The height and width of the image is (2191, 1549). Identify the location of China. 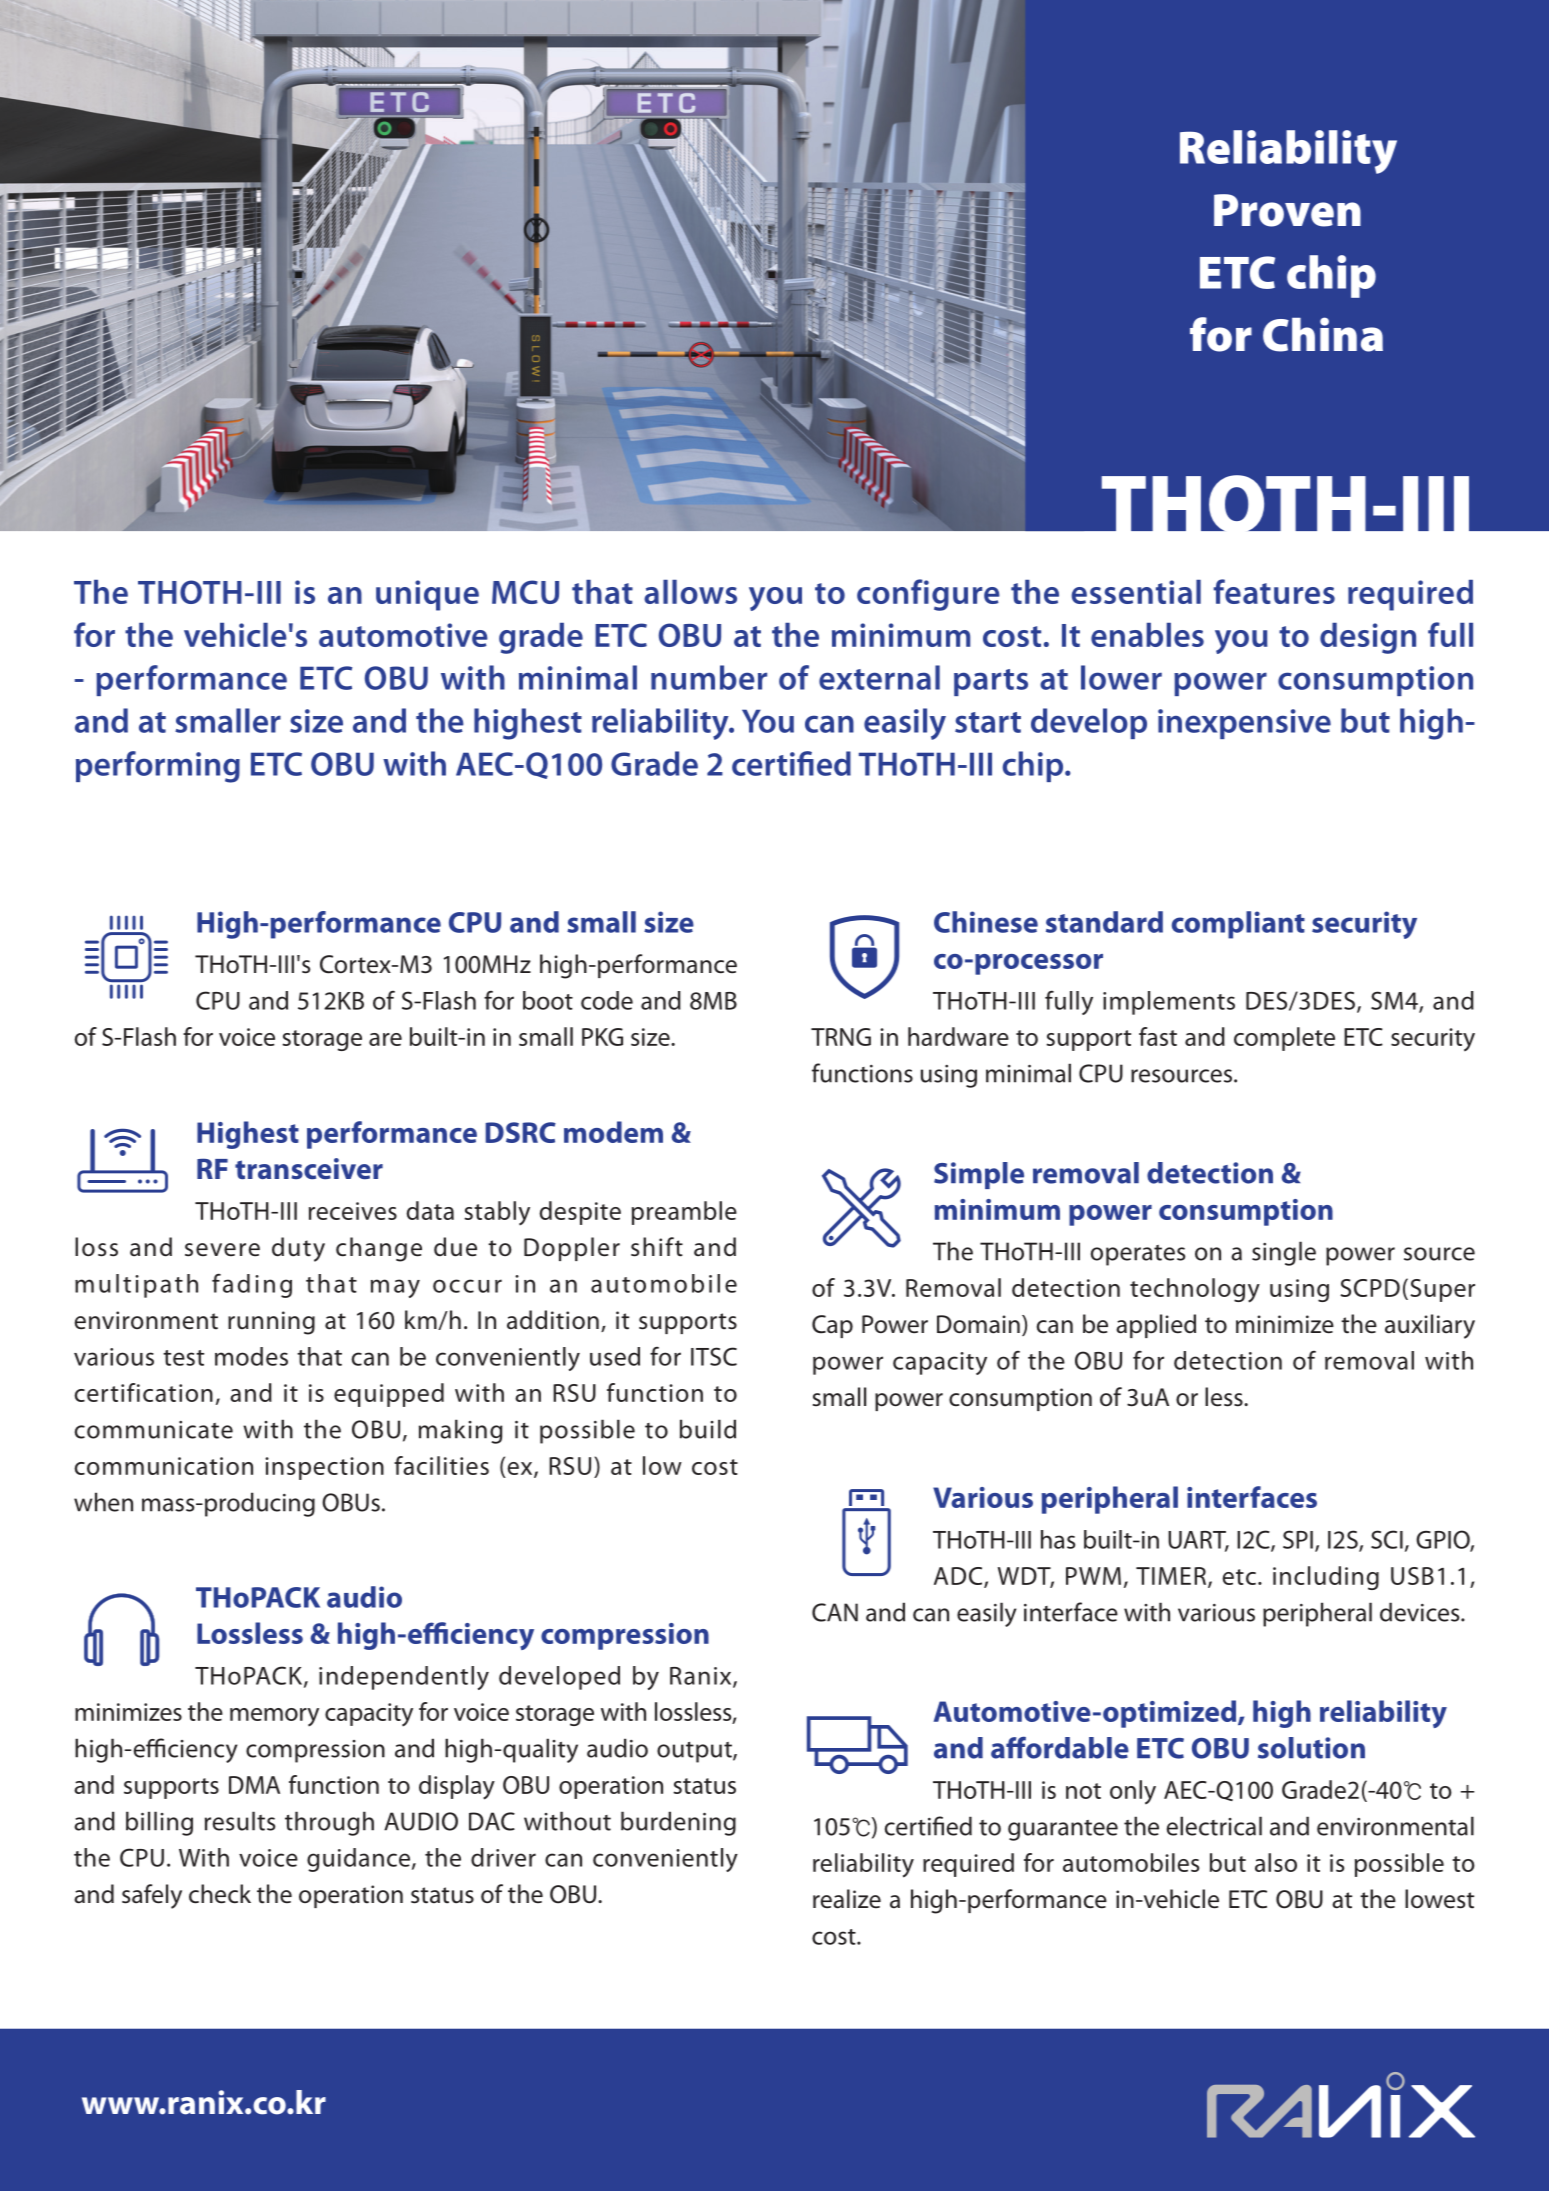
(1323, 334).
